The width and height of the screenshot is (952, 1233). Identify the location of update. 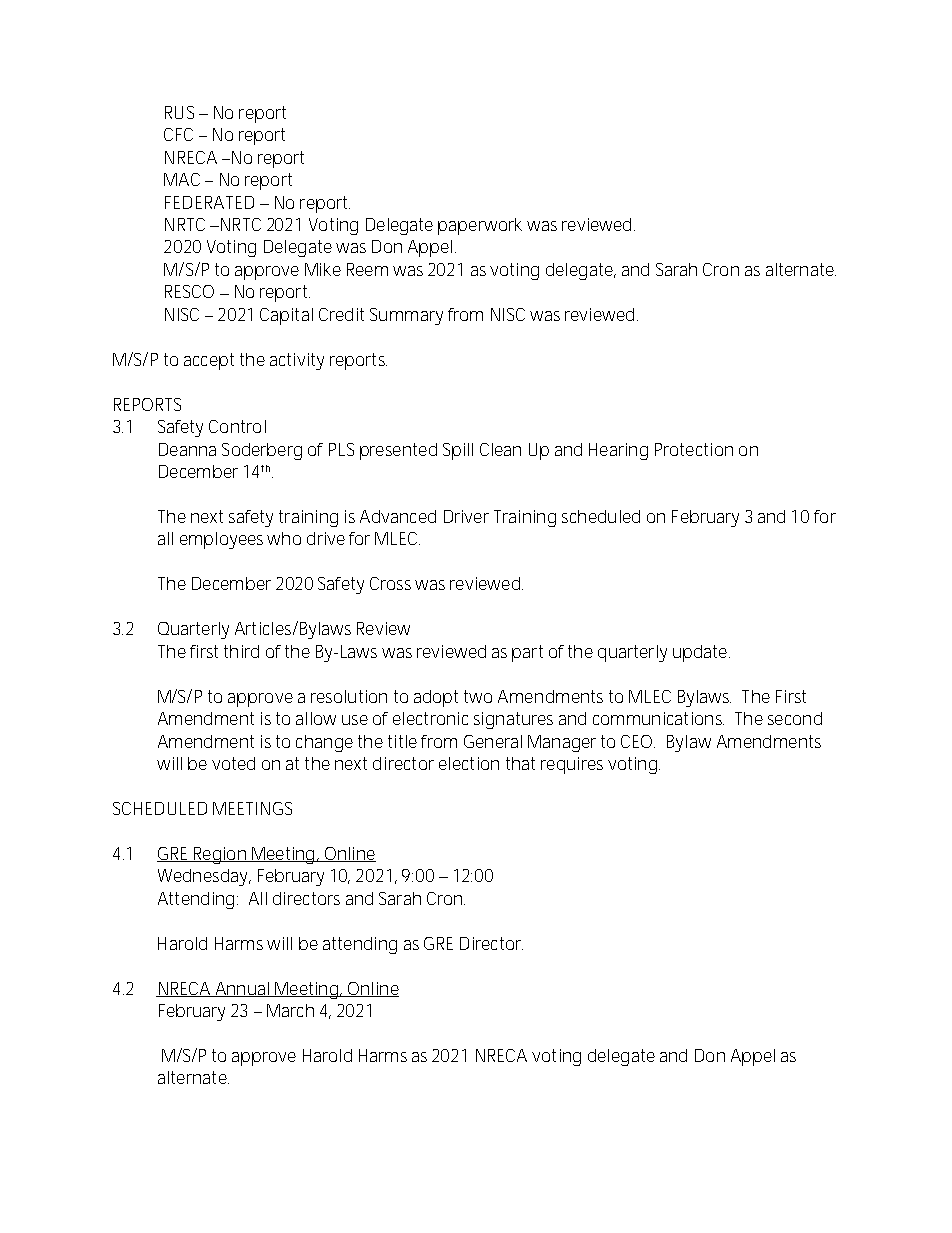
(700, 653).
